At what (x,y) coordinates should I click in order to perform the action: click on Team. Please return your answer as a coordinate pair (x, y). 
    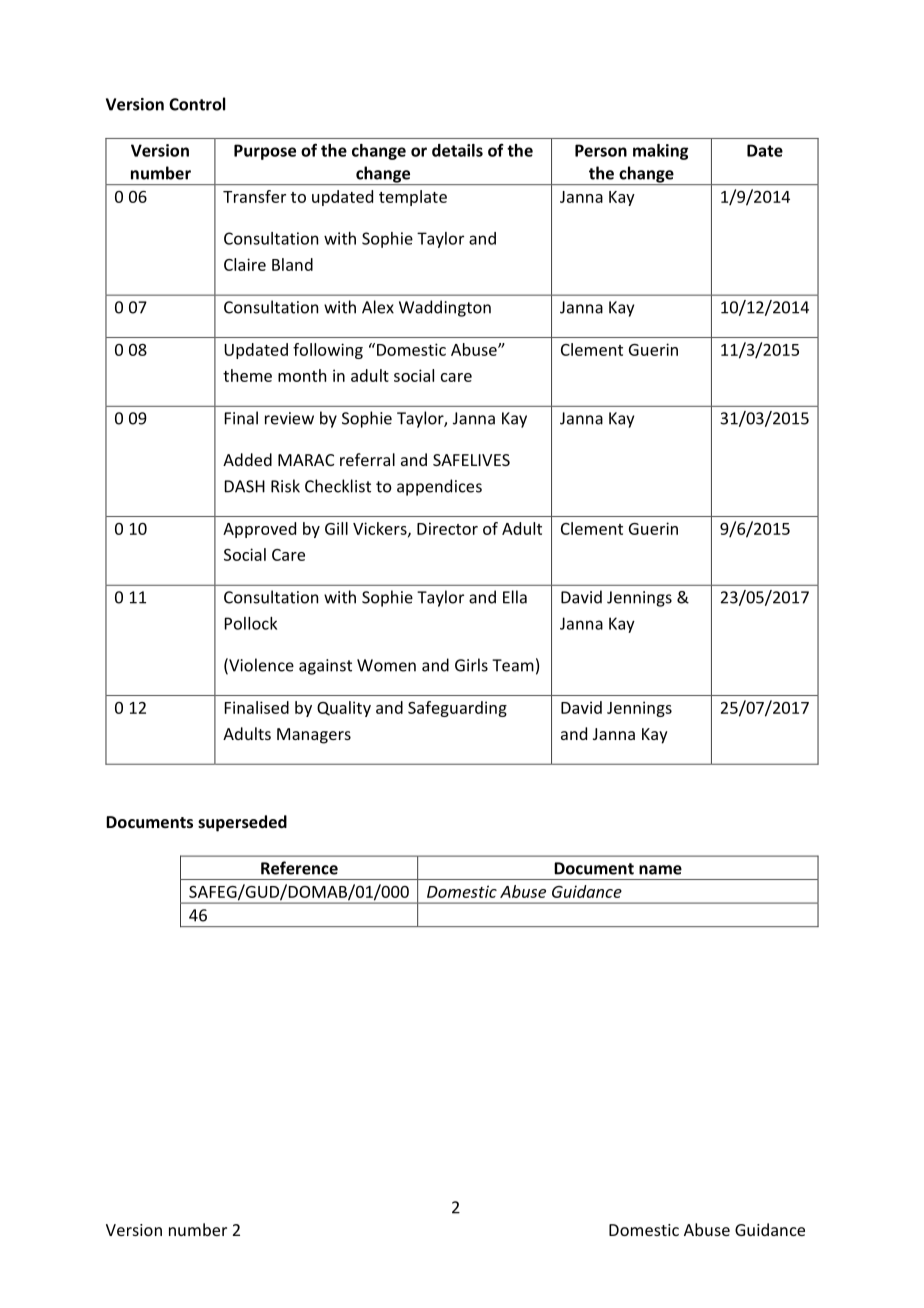
    Looking at the image, I should click on (513, 665).
